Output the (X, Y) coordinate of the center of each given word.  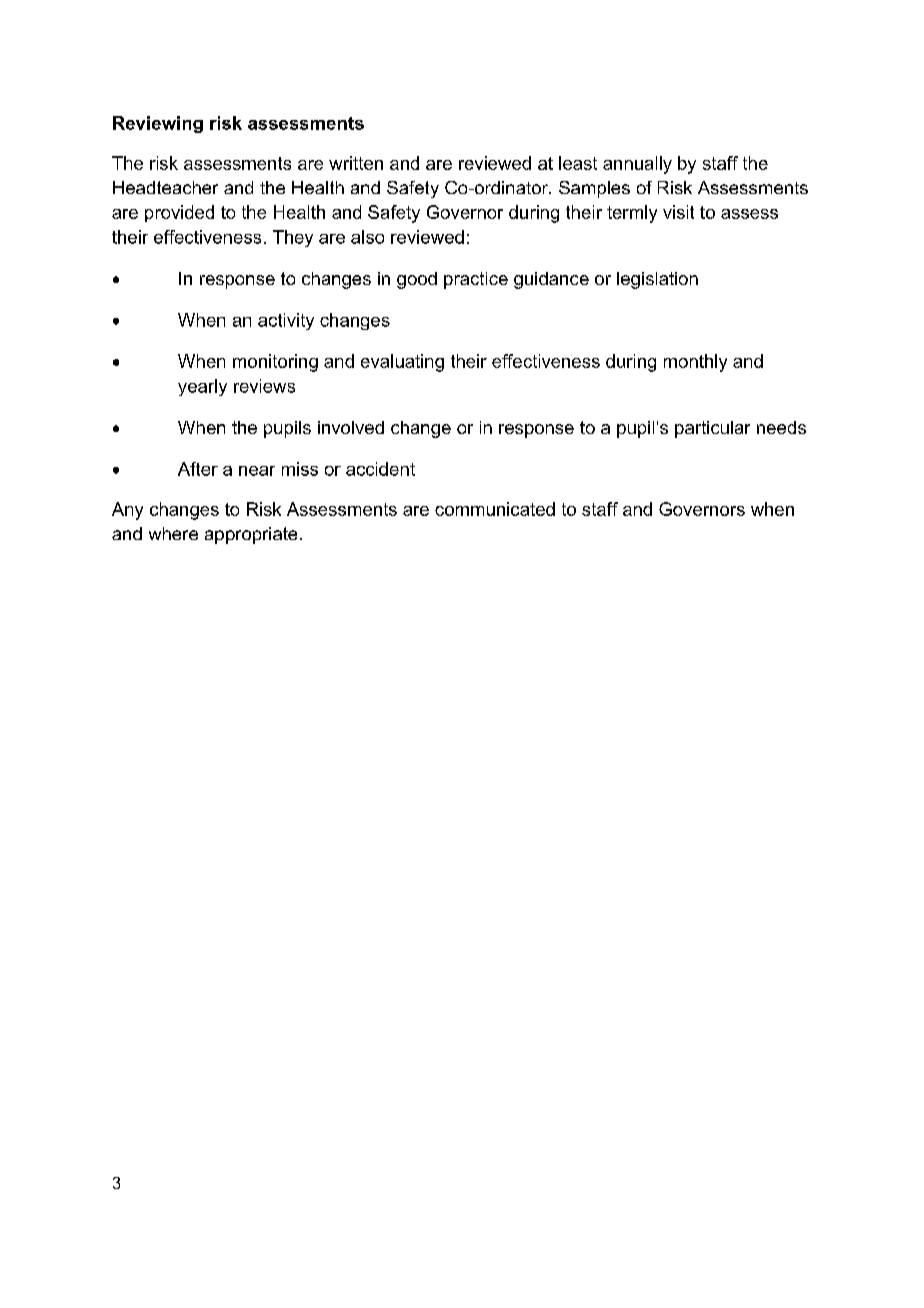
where (173, 533)
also (367, 237)
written (356, 163)
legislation (657, 280)
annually (637, 165)
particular (712, 429)
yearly (202, 387)
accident (380, 469)
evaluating (402, 363)
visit (678, 212)
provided (179, 213)
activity (286, 321)
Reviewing (158, 124)
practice (476, 280)
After (198, 469)
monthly (695, 363)
